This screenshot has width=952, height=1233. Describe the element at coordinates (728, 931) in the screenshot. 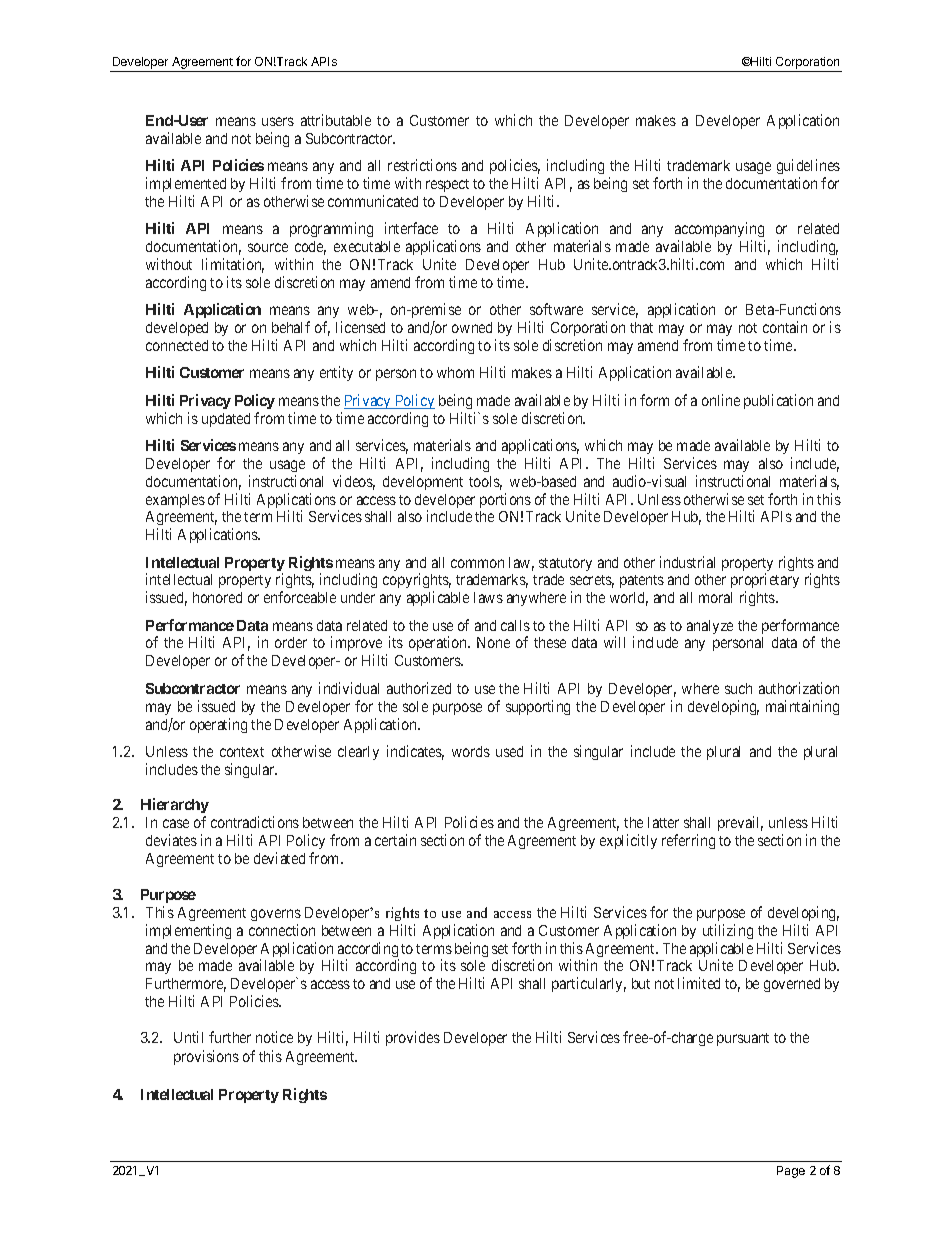

I see `utilizing` at that location.
